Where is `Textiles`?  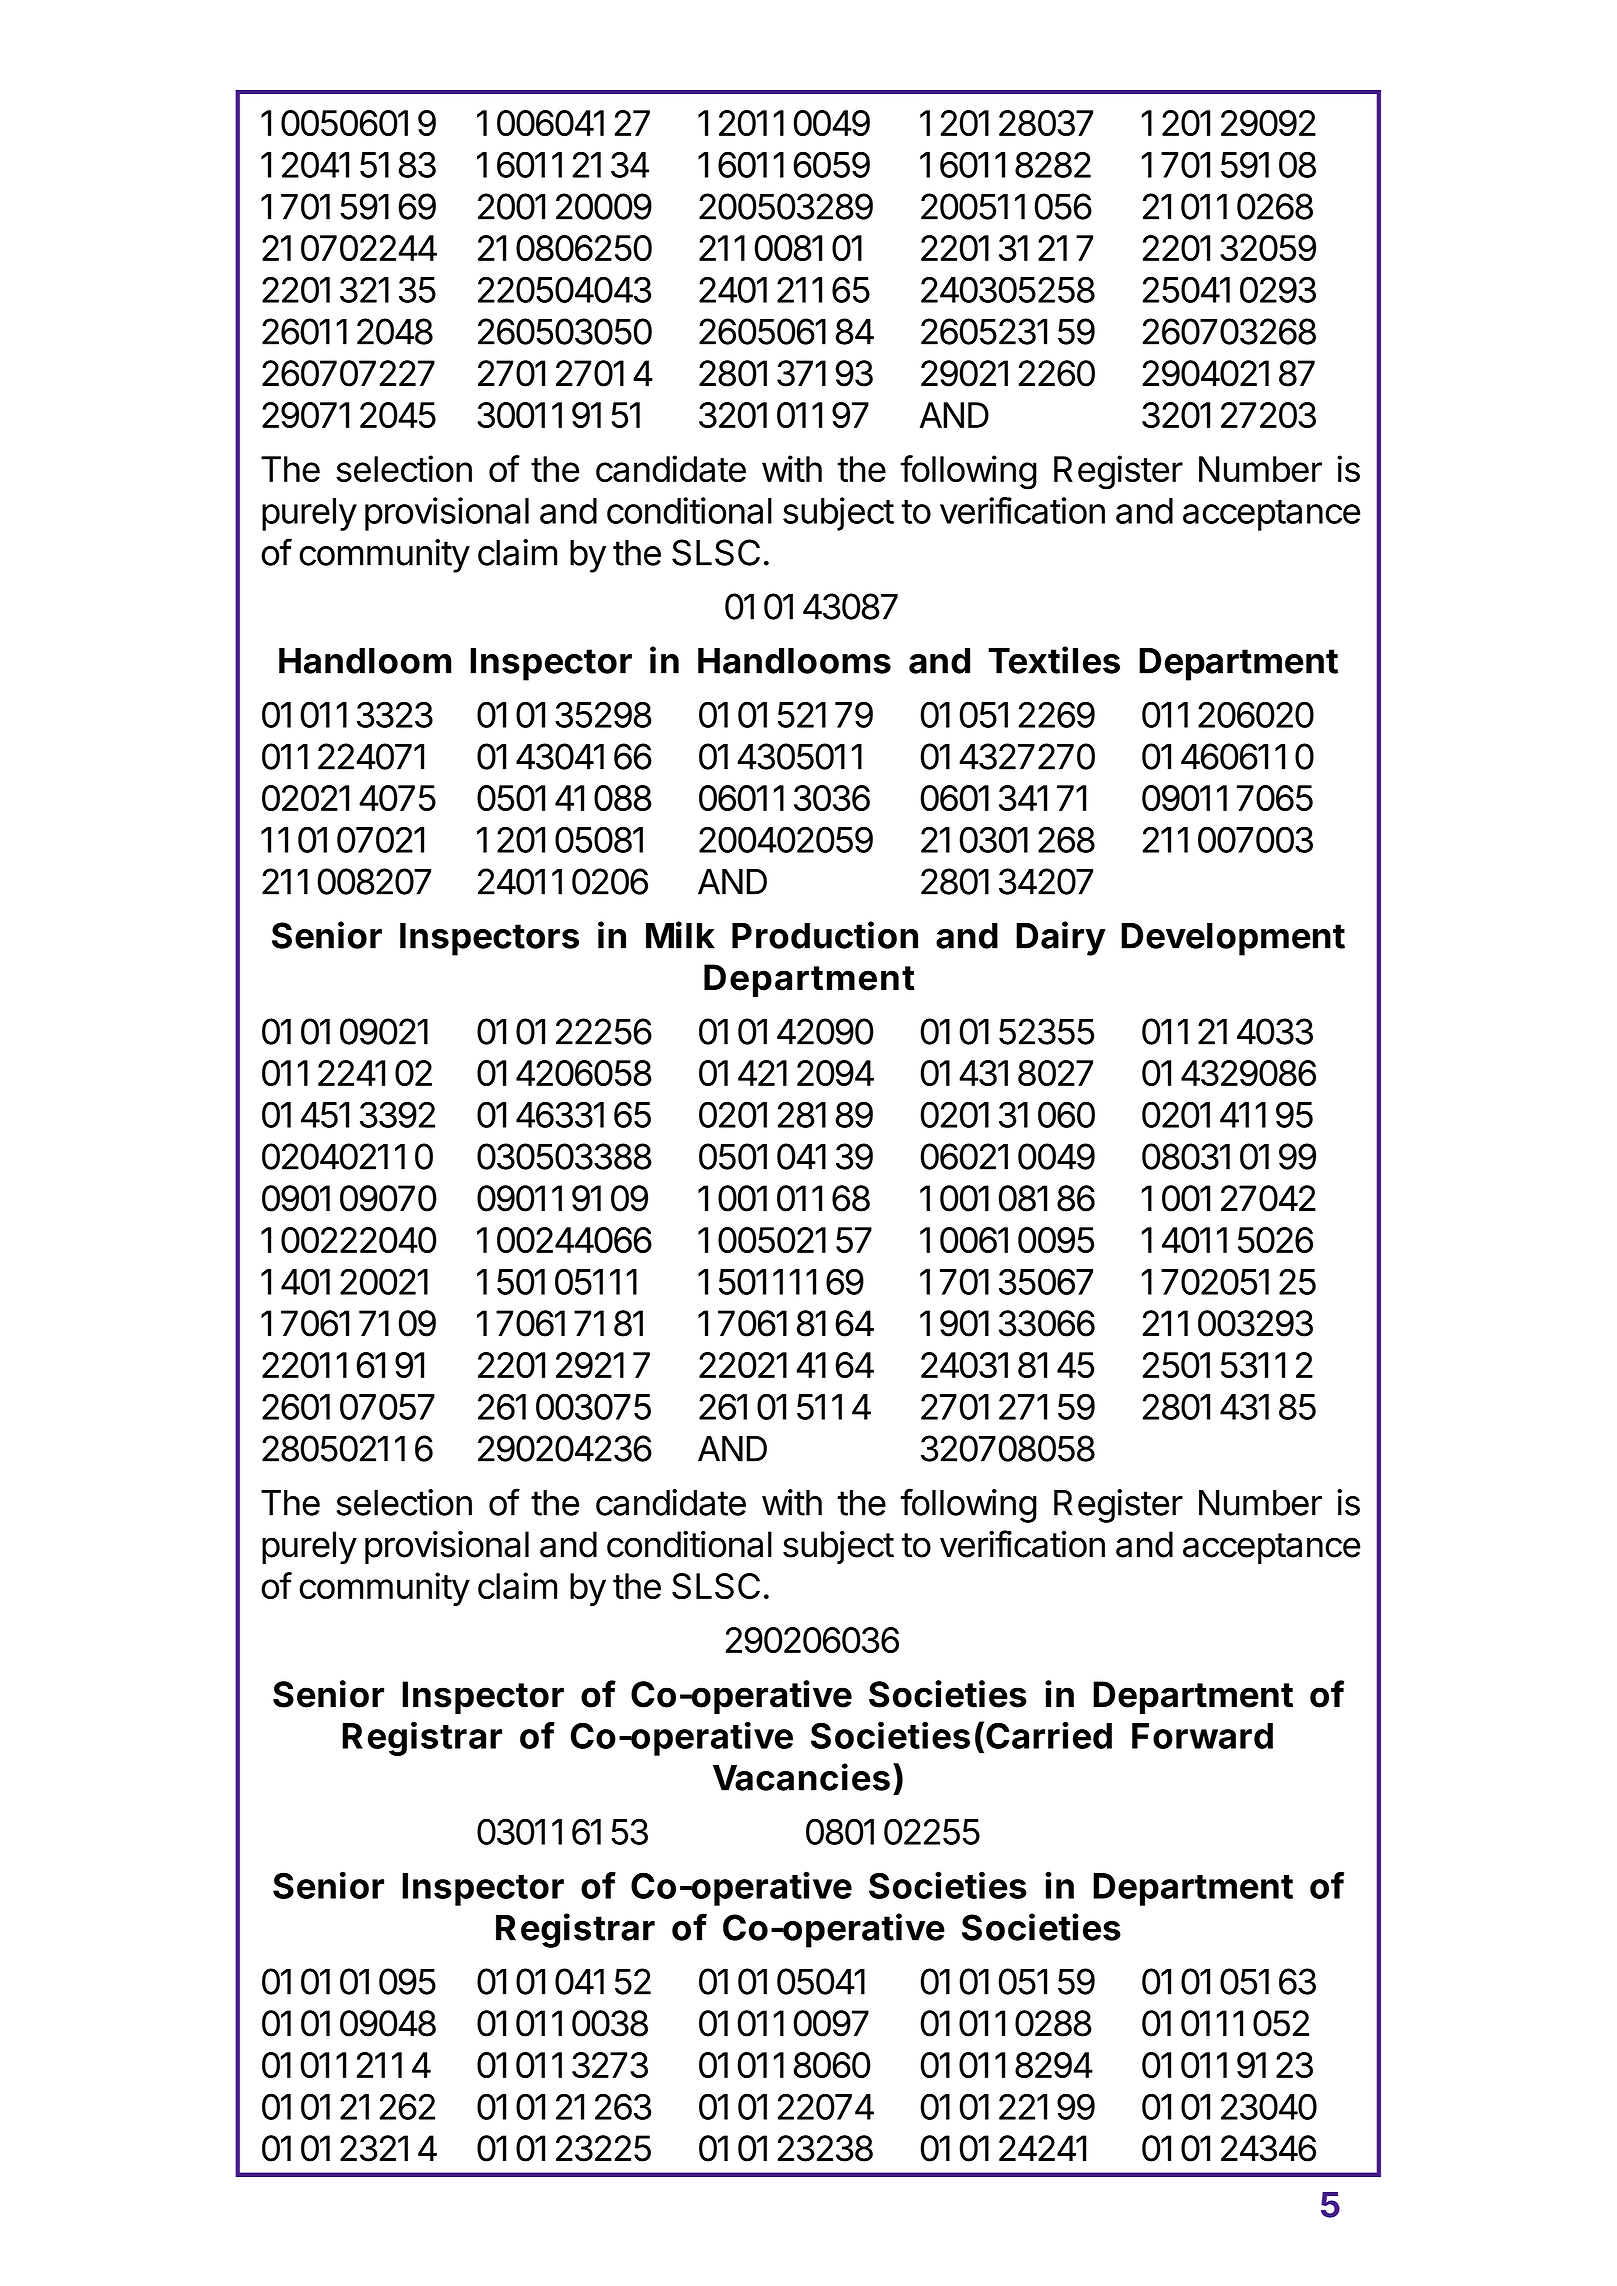 Textiles is located at coordinates (1054, 660).
